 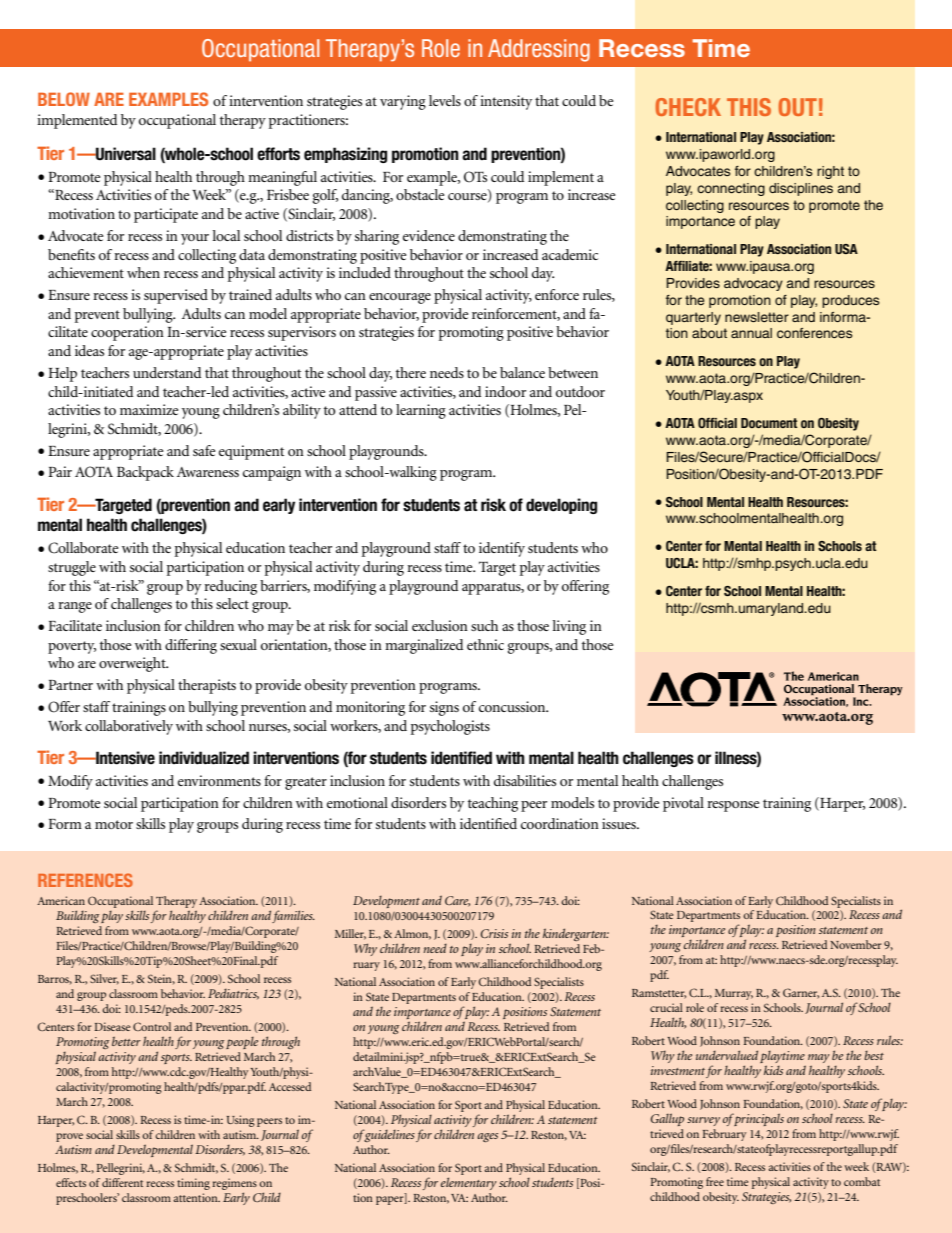 What do you see at coordinates (769, 423) in the screenshot?
I see `Document` at bounding box center [769, 423].
